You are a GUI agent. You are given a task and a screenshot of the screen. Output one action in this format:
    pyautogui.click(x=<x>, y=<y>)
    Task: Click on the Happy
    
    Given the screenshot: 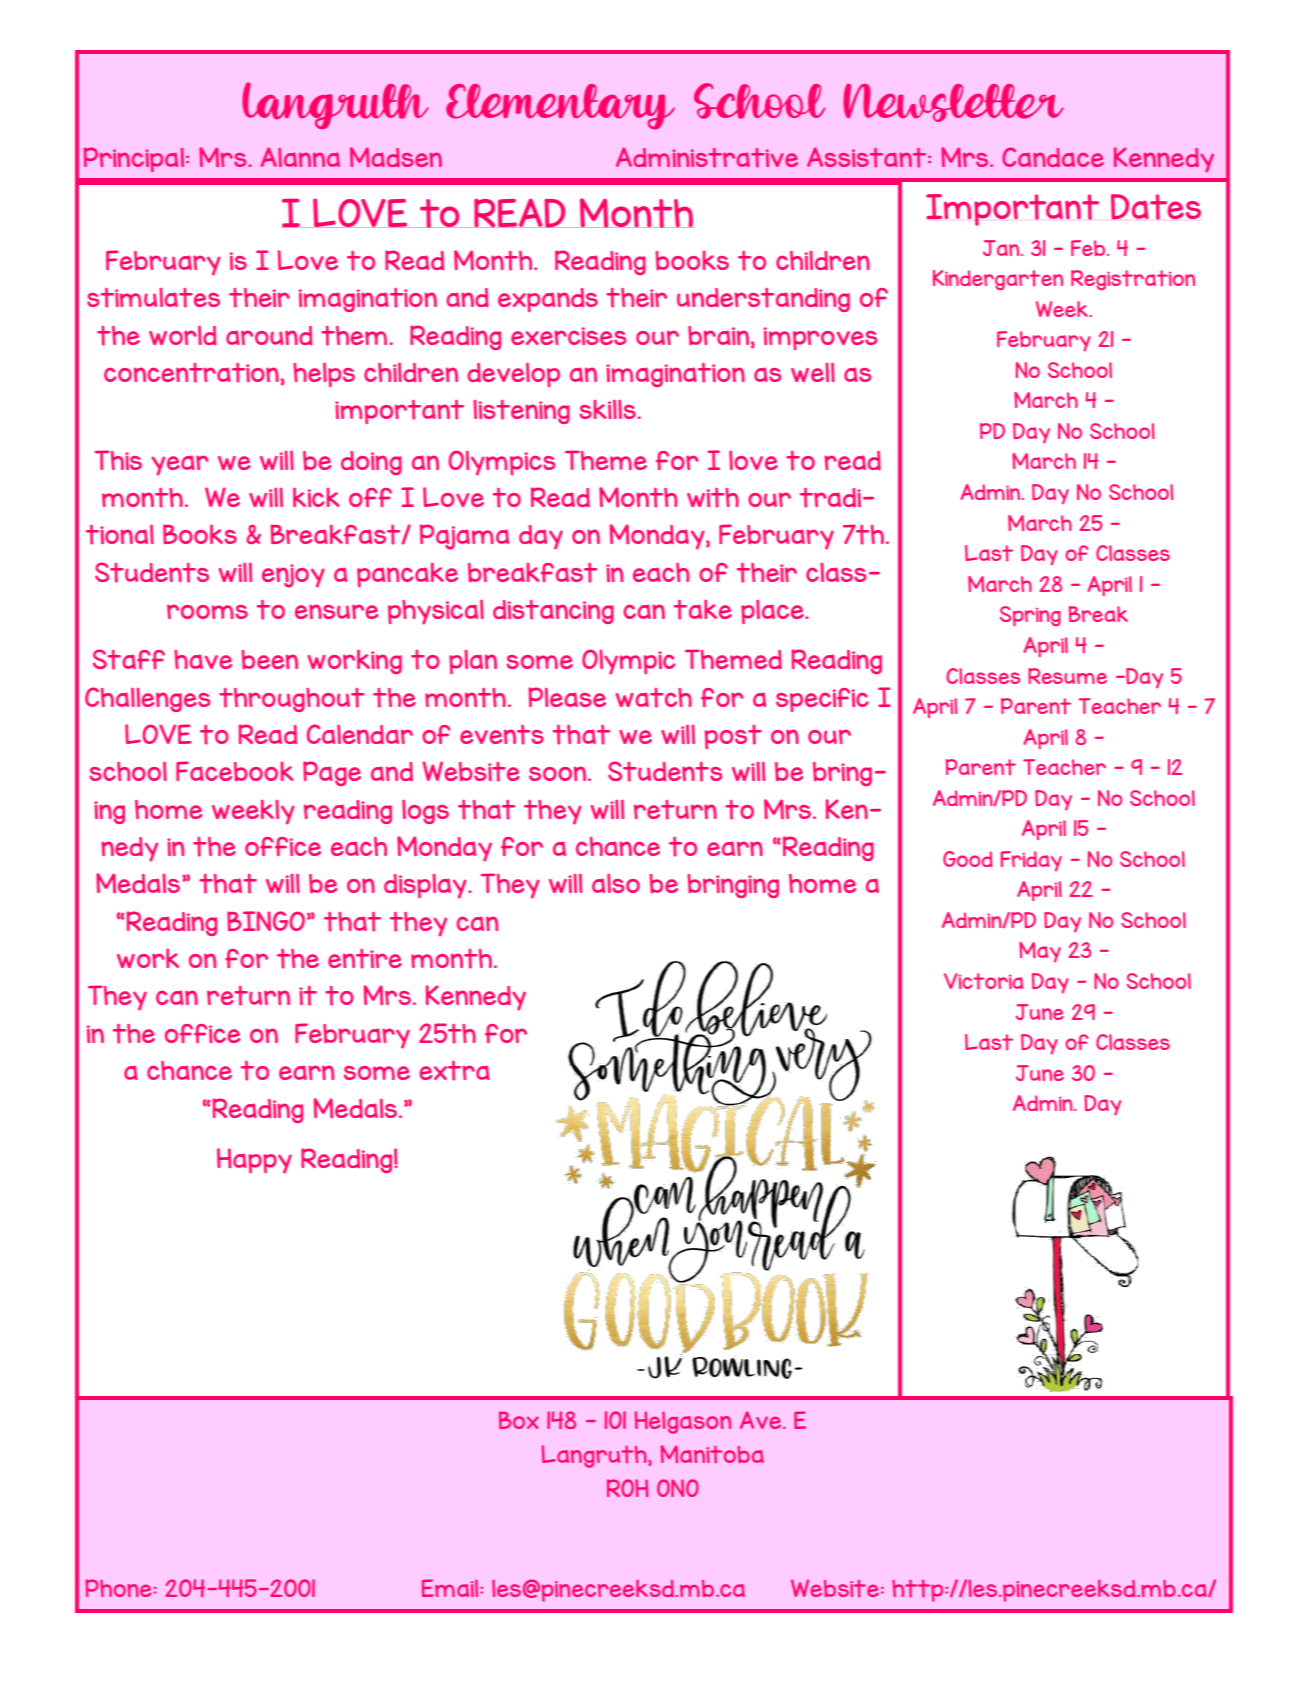 What is the action you would take?
    pyautogui.click(x=254, y=1161)
